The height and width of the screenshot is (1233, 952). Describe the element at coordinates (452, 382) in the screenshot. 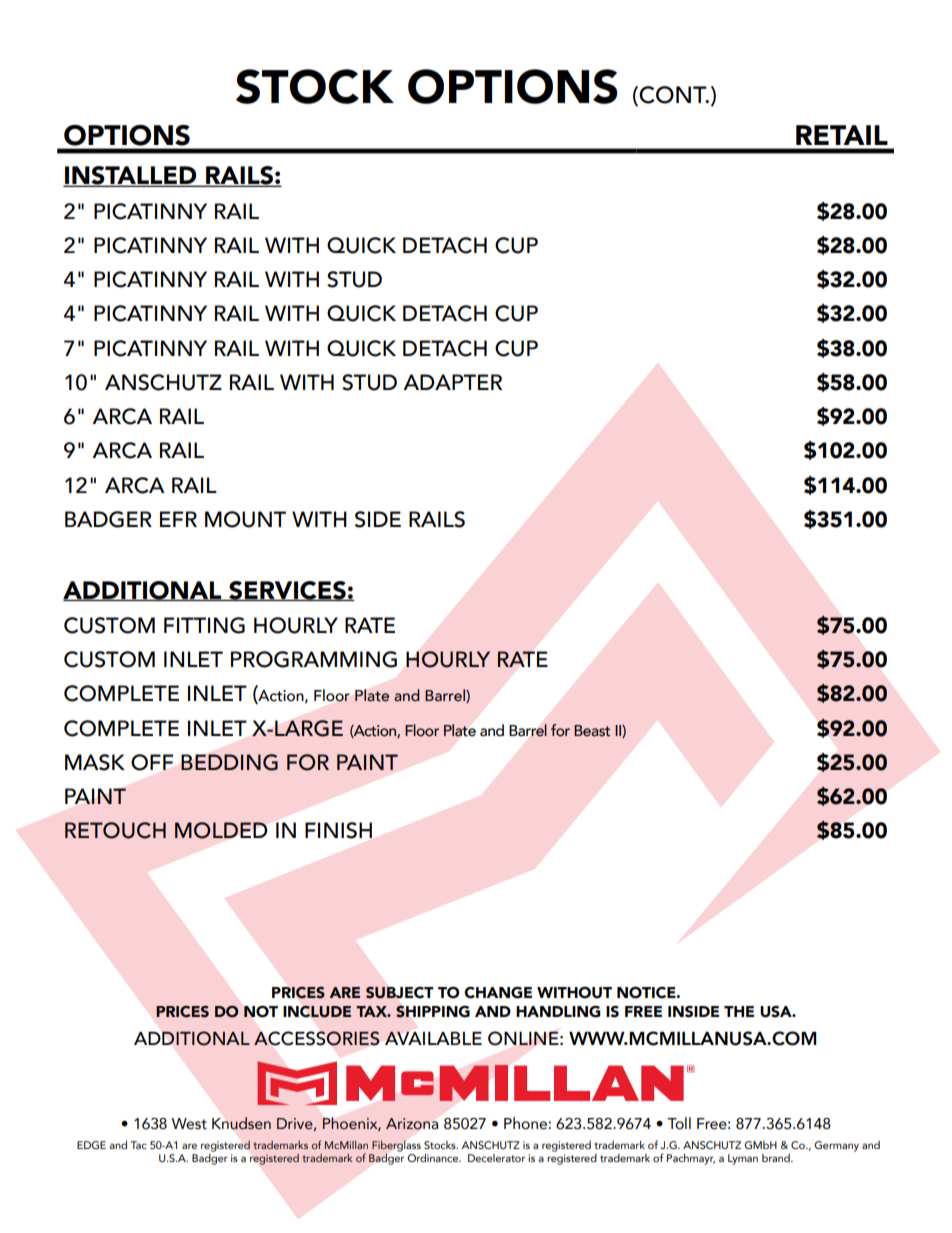

I see `ADAPTER` at that location.
